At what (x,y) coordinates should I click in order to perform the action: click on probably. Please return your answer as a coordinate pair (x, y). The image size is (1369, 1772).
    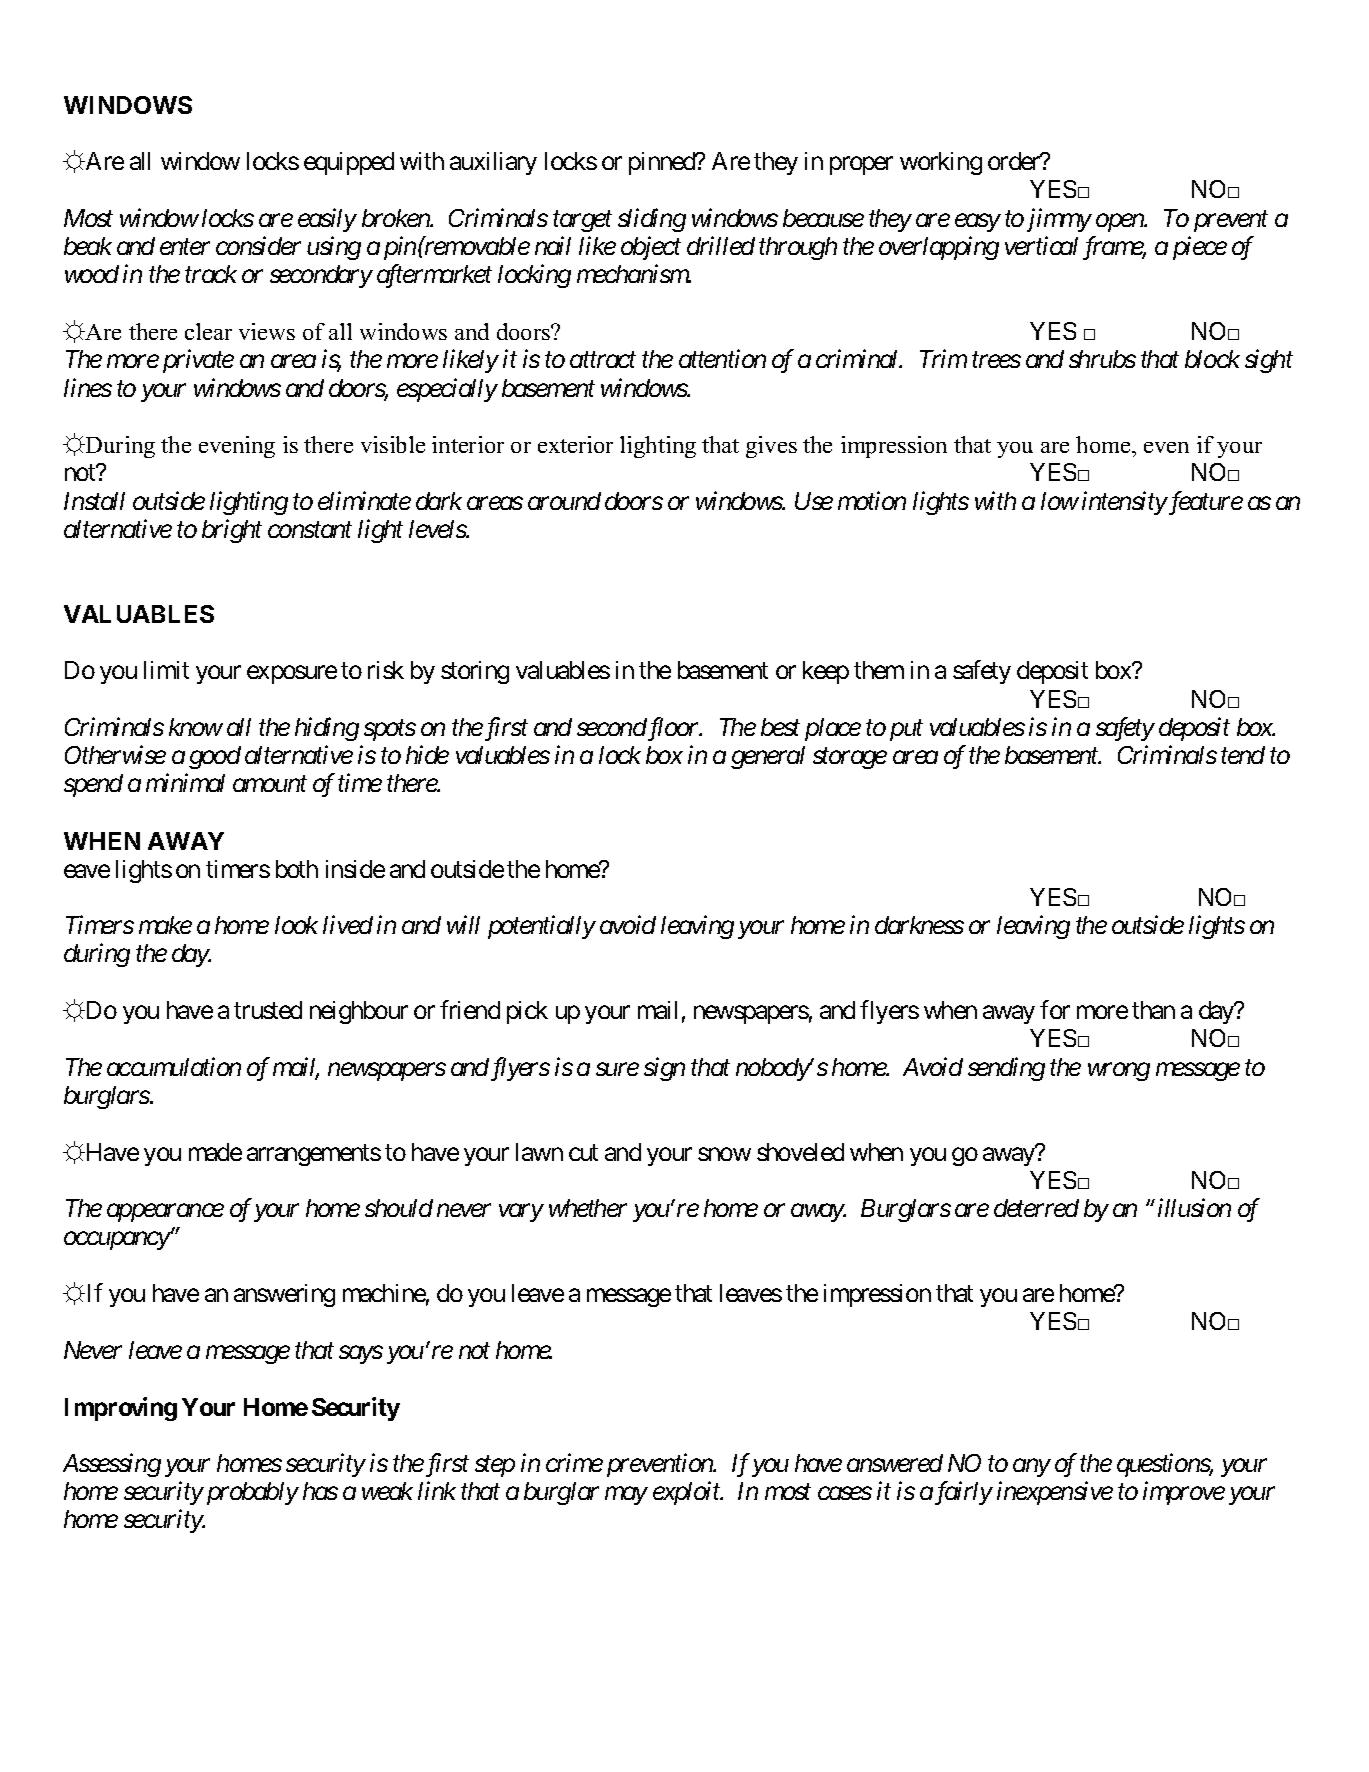
    Looking at the image, I should click on (250, 1493).
